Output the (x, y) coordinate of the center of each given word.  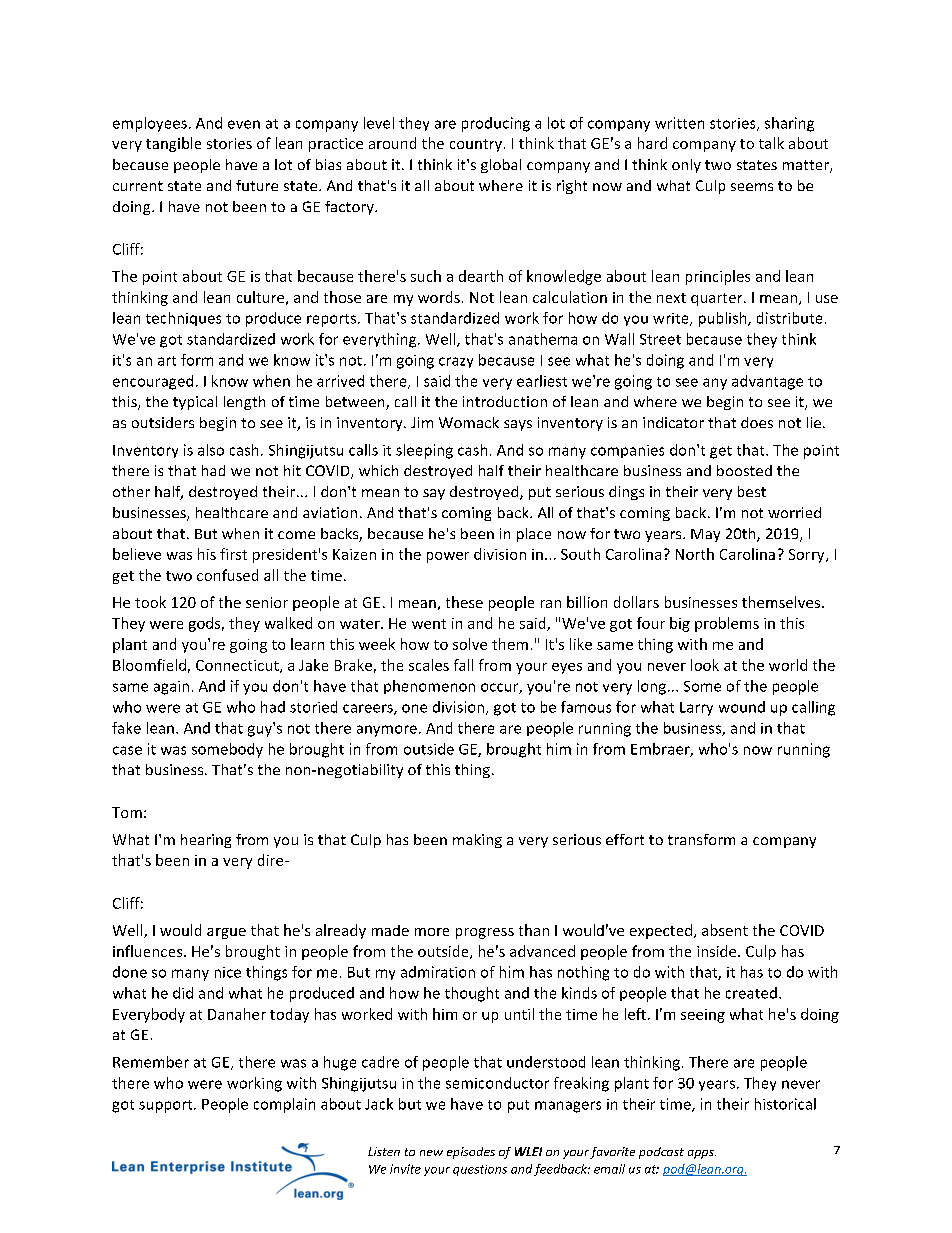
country (477, 145)
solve (470, 644)
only (686, 166)
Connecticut (238, 666)
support (167, 1106)
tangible (173, 144)
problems (727, 624)
